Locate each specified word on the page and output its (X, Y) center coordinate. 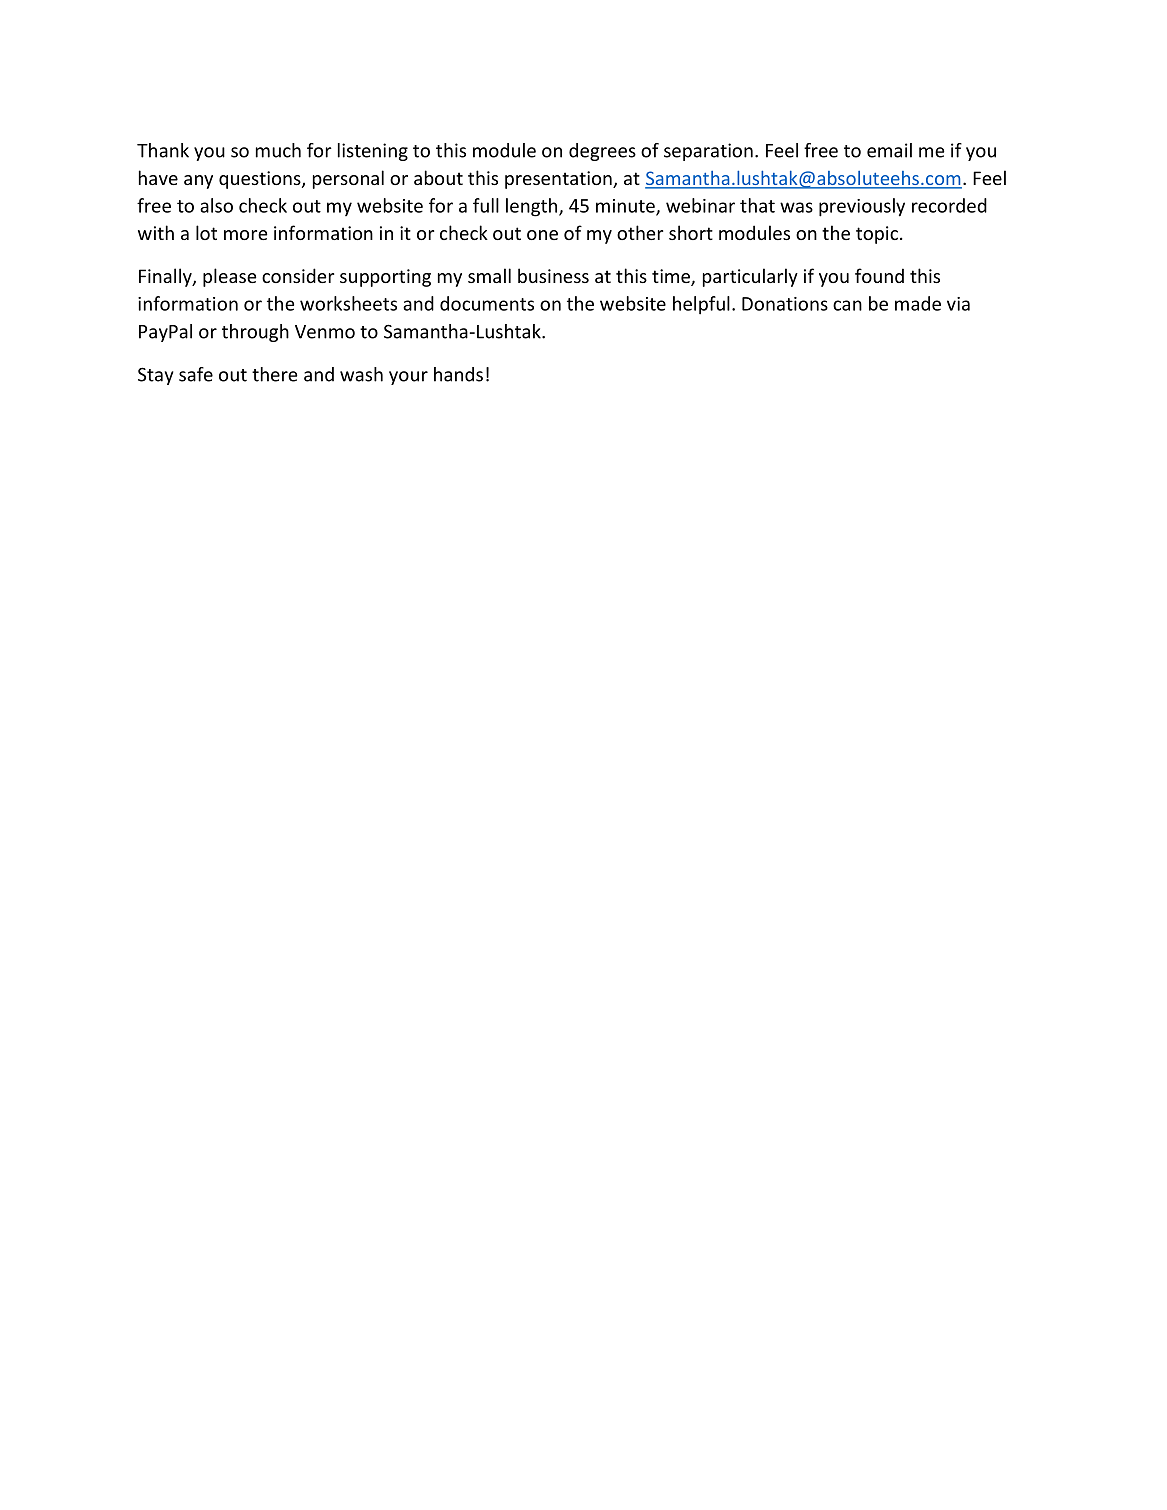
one (542, 235)
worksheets (348, 303)
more (246, 235)
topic (877, 235)
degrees (602, 152)
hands (458, 374)
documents (487, 303)
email (889, 150)
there (274, 374)
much (278, 150)
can (847, 305)
